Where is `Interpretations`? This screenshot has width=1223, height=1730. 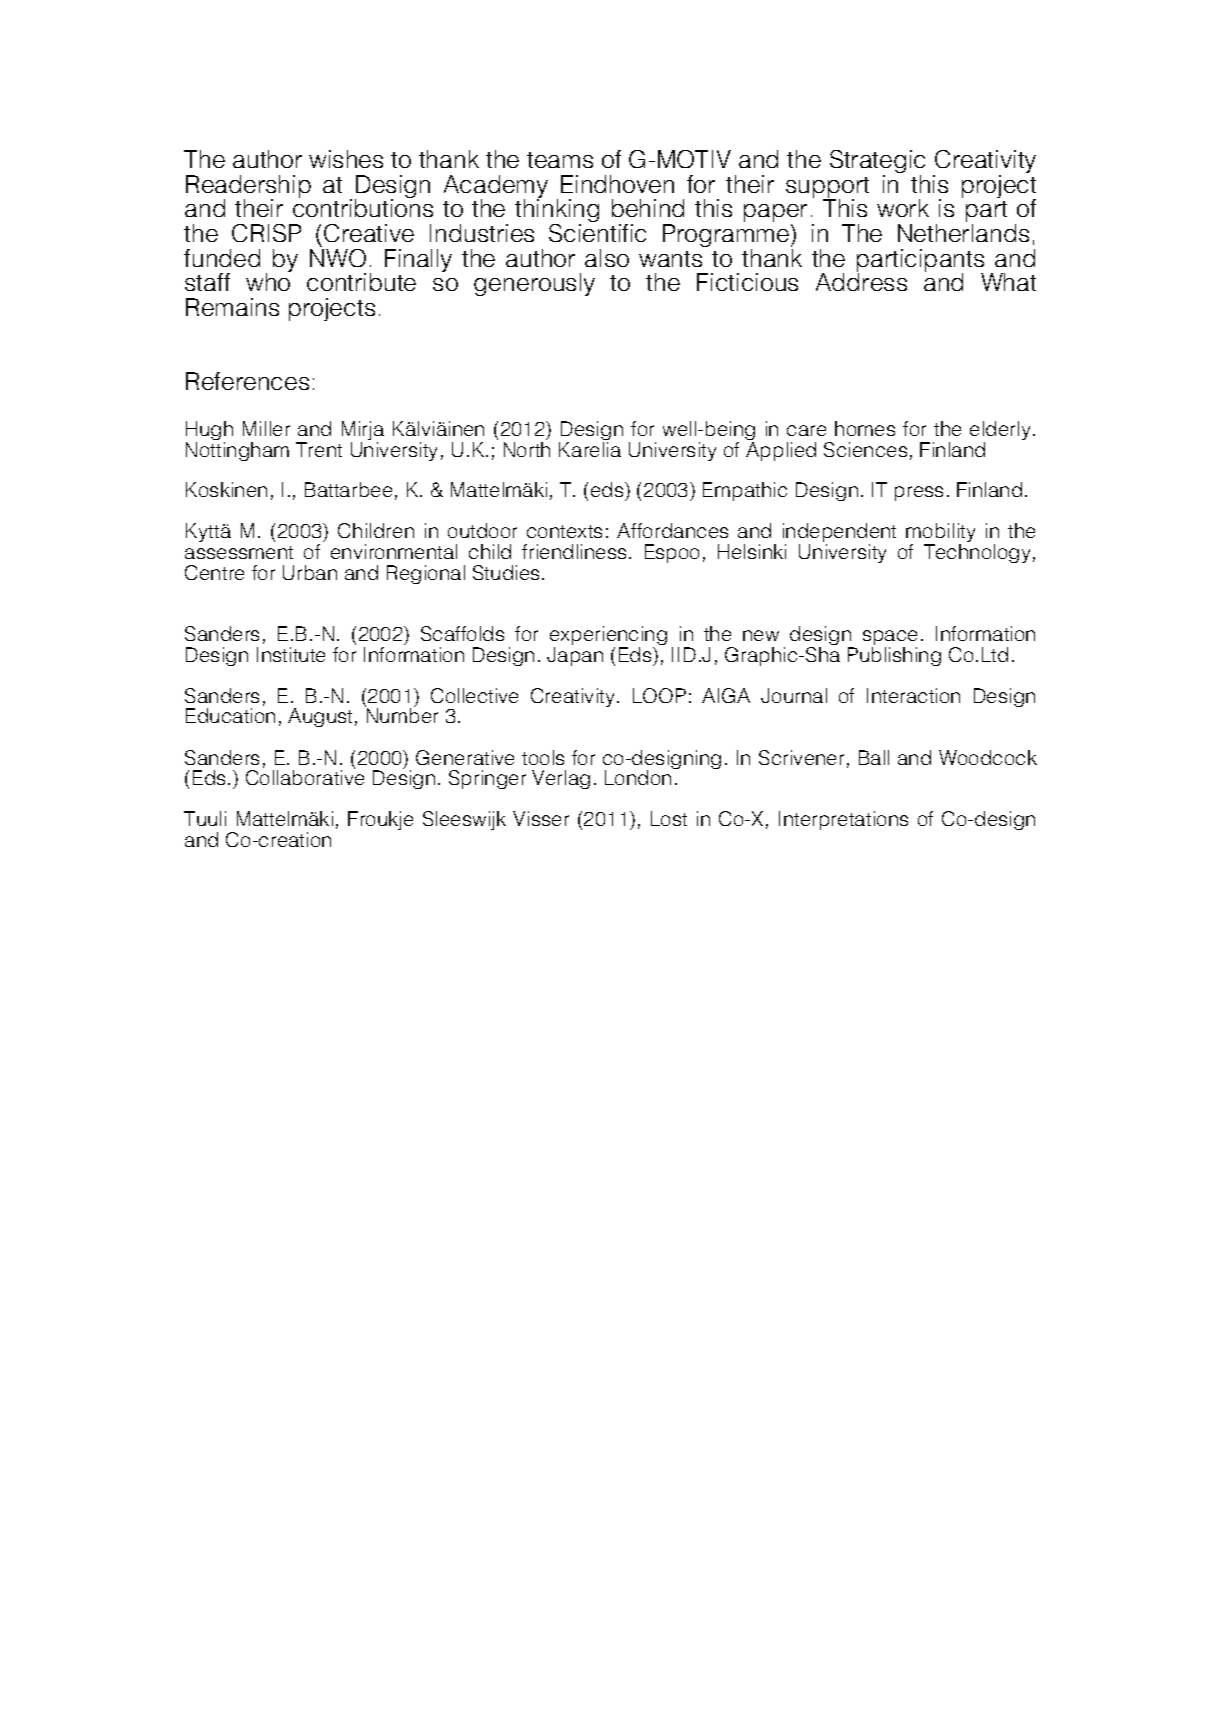
Interpretations is located at coordinates (843, 820).
